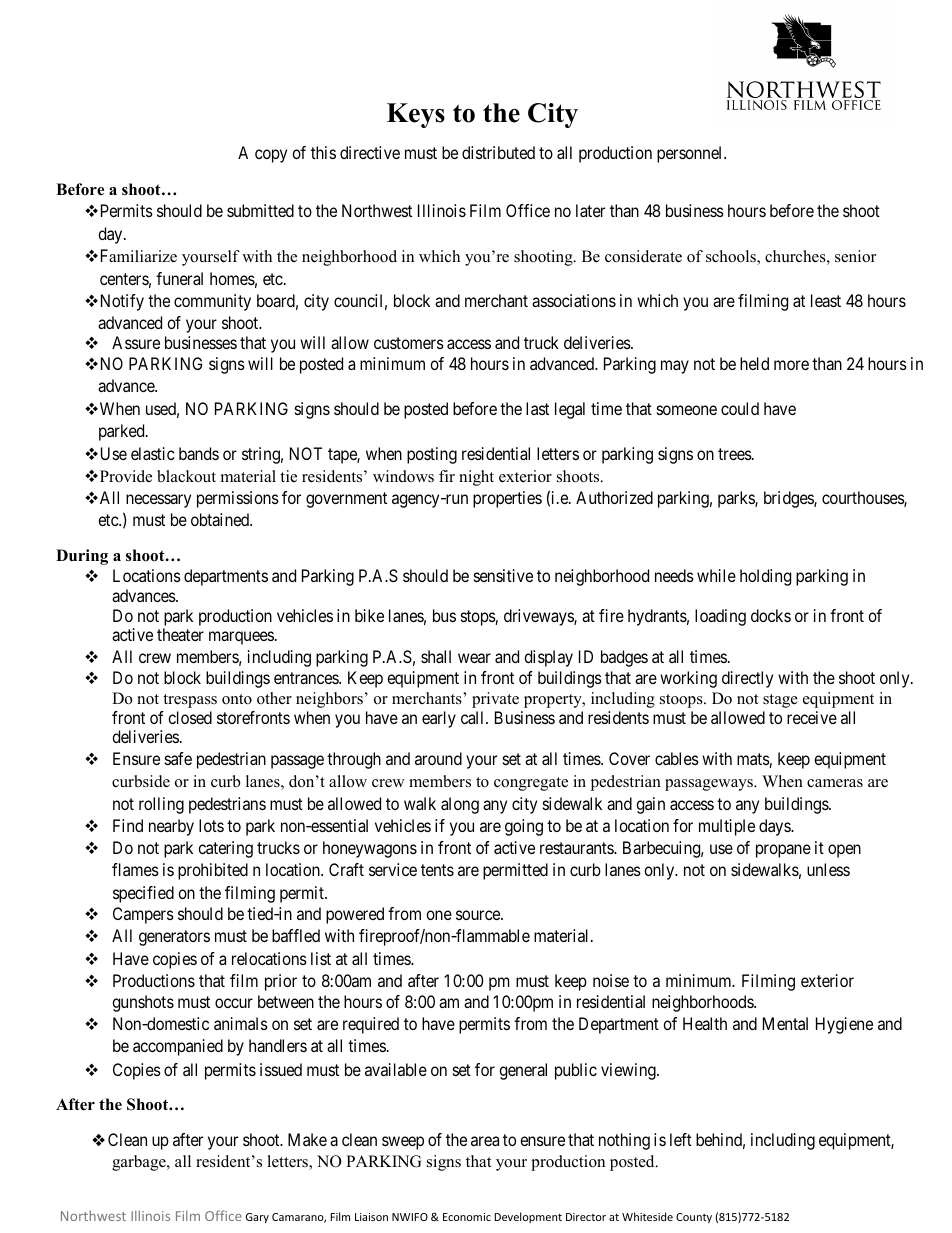 This screenshot has height=1233, width=952. Describe the element at coordinates (371, 1025) in the screenshot. I see `required` at that location.
